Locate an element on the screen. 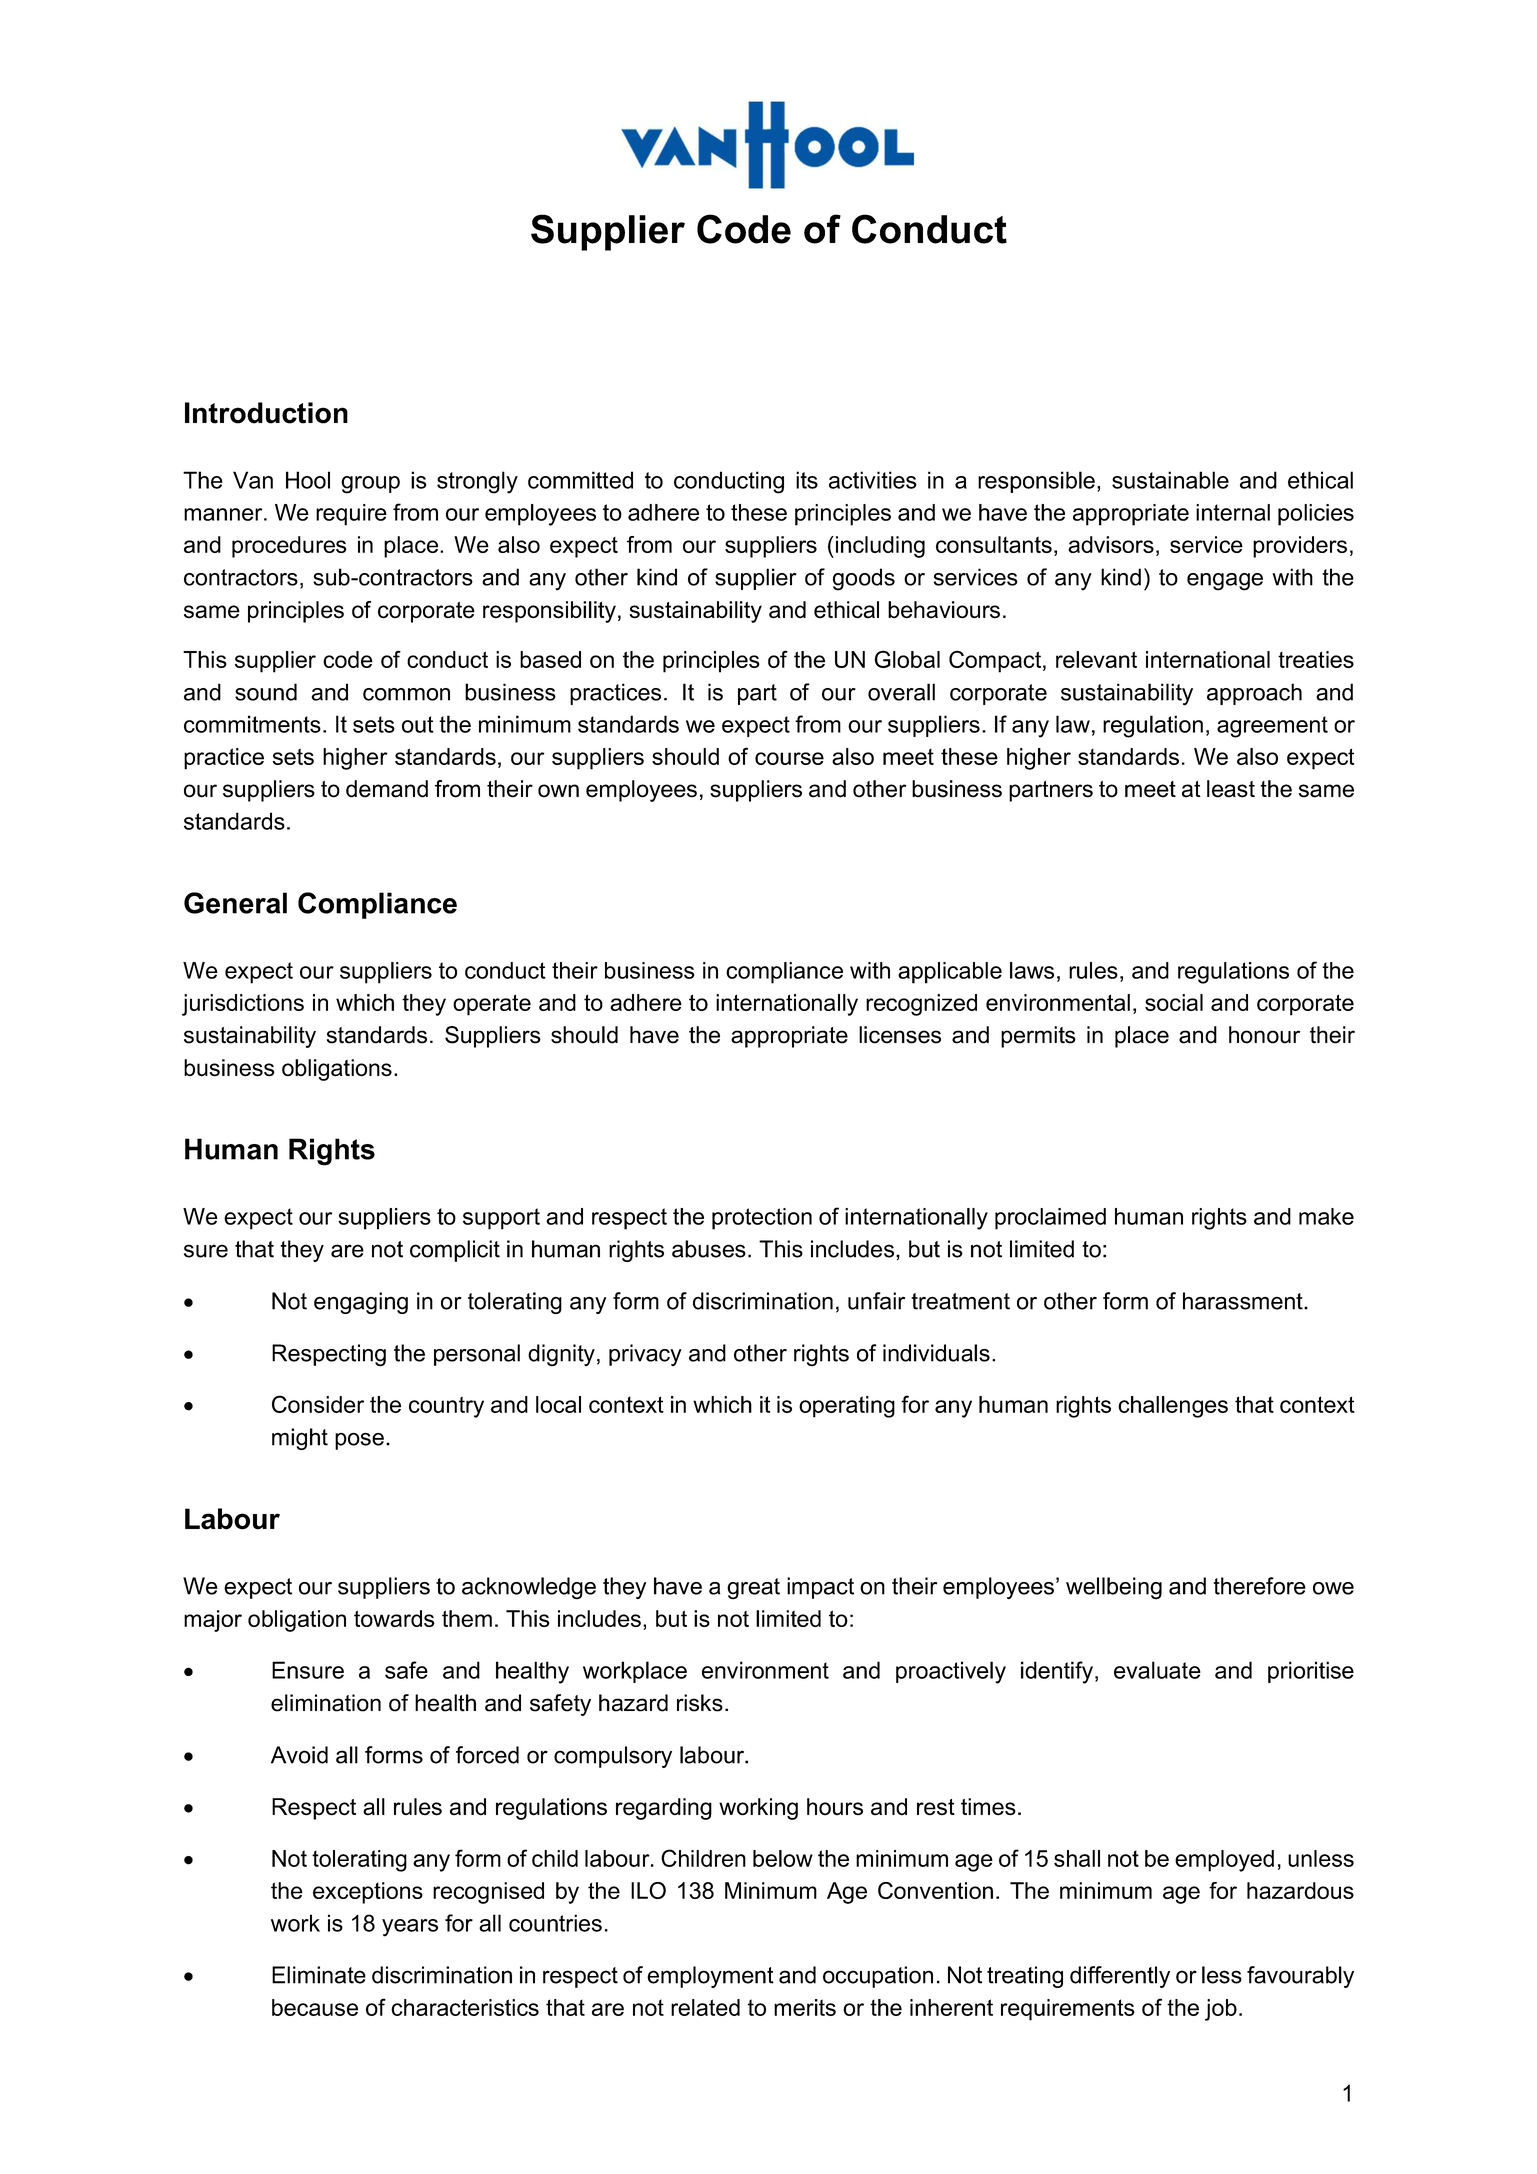  protection is located at coordinates (762, 1219).
